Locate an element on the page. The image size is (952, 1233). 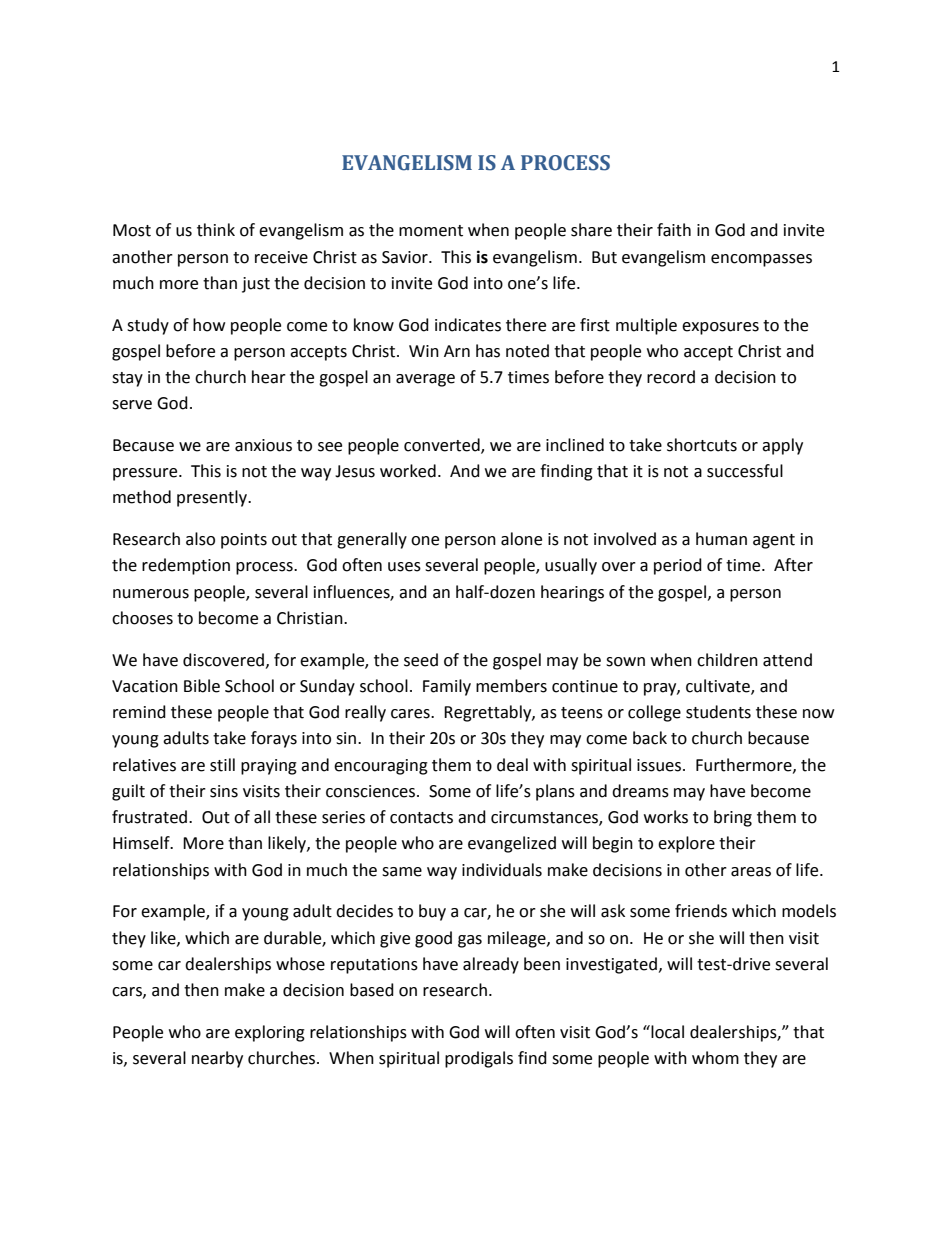
nearby is located at coordinates (217, 1059).
